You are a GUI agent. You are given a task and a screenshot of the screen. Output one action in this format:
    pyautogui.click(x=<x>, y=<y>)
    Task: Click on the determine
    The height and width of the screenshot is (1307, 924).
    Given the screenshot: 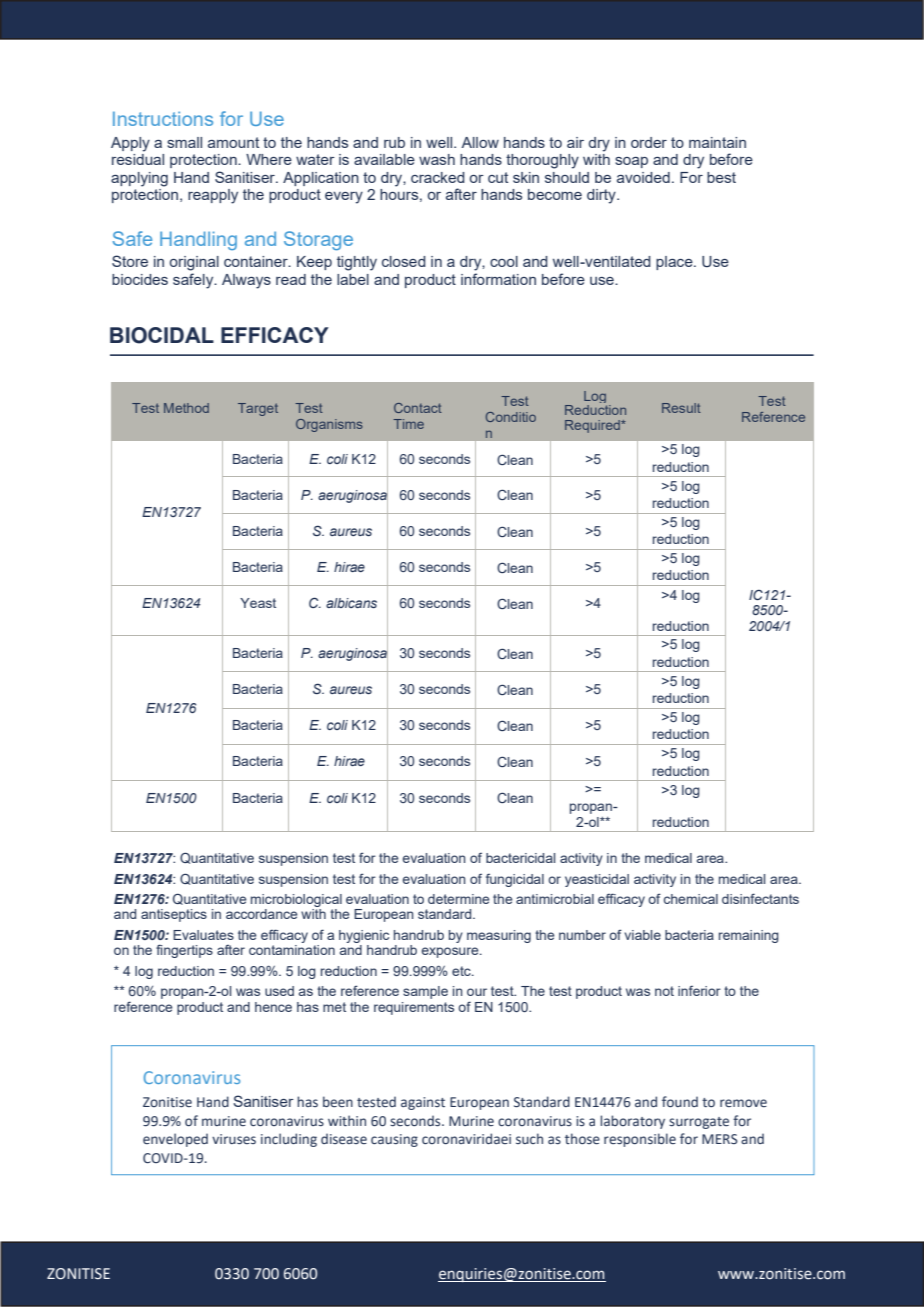 What is the action you would take?
    pyautogui.click(x=458, y=899)
